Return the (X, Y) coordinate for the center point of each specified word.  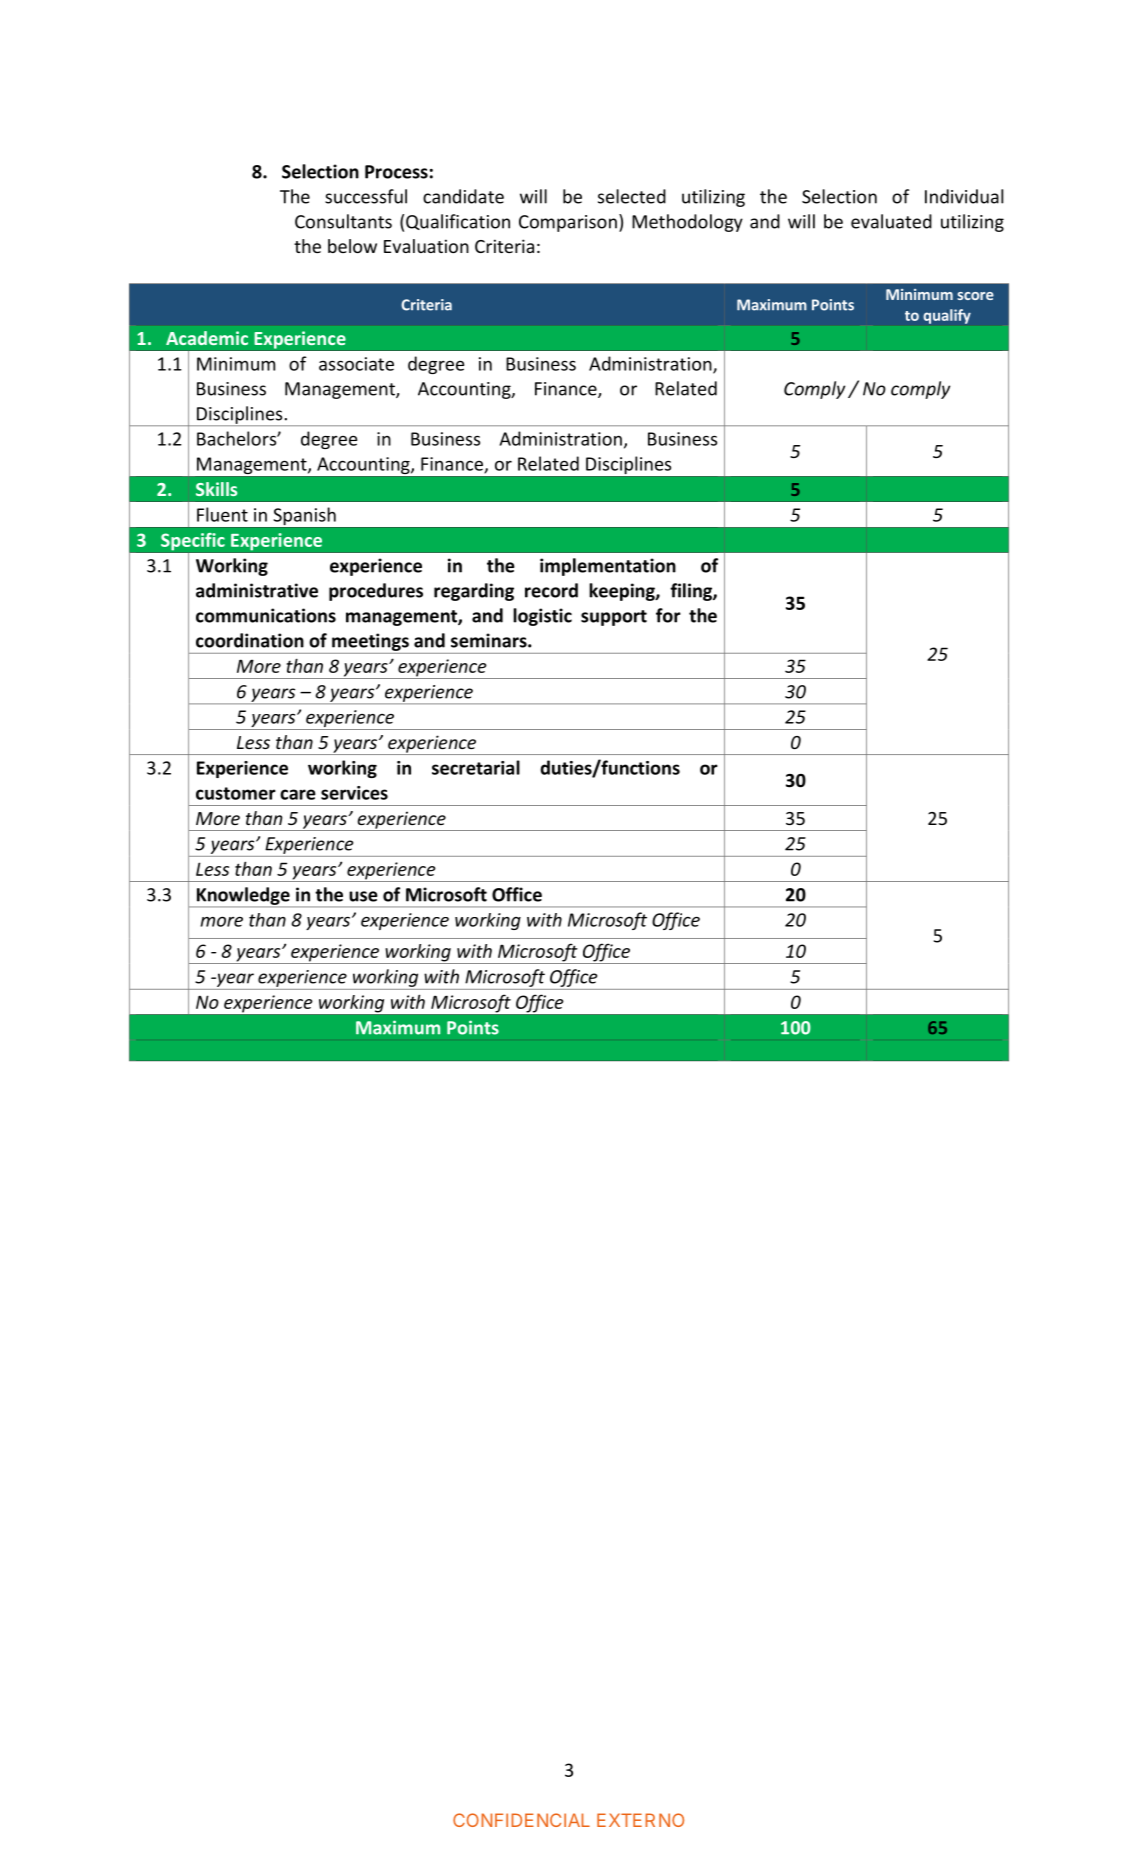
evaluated (891, 221)
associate (356, 364)
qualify (947, 316)
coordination (250, 640)
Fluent (222, 514)
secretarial (476, 767)
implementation (608, 567)
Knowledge (243, 897)
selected (632, 196)
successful (366, 196)
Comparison (568, 223)
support (614, 618)
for (668, 615)
